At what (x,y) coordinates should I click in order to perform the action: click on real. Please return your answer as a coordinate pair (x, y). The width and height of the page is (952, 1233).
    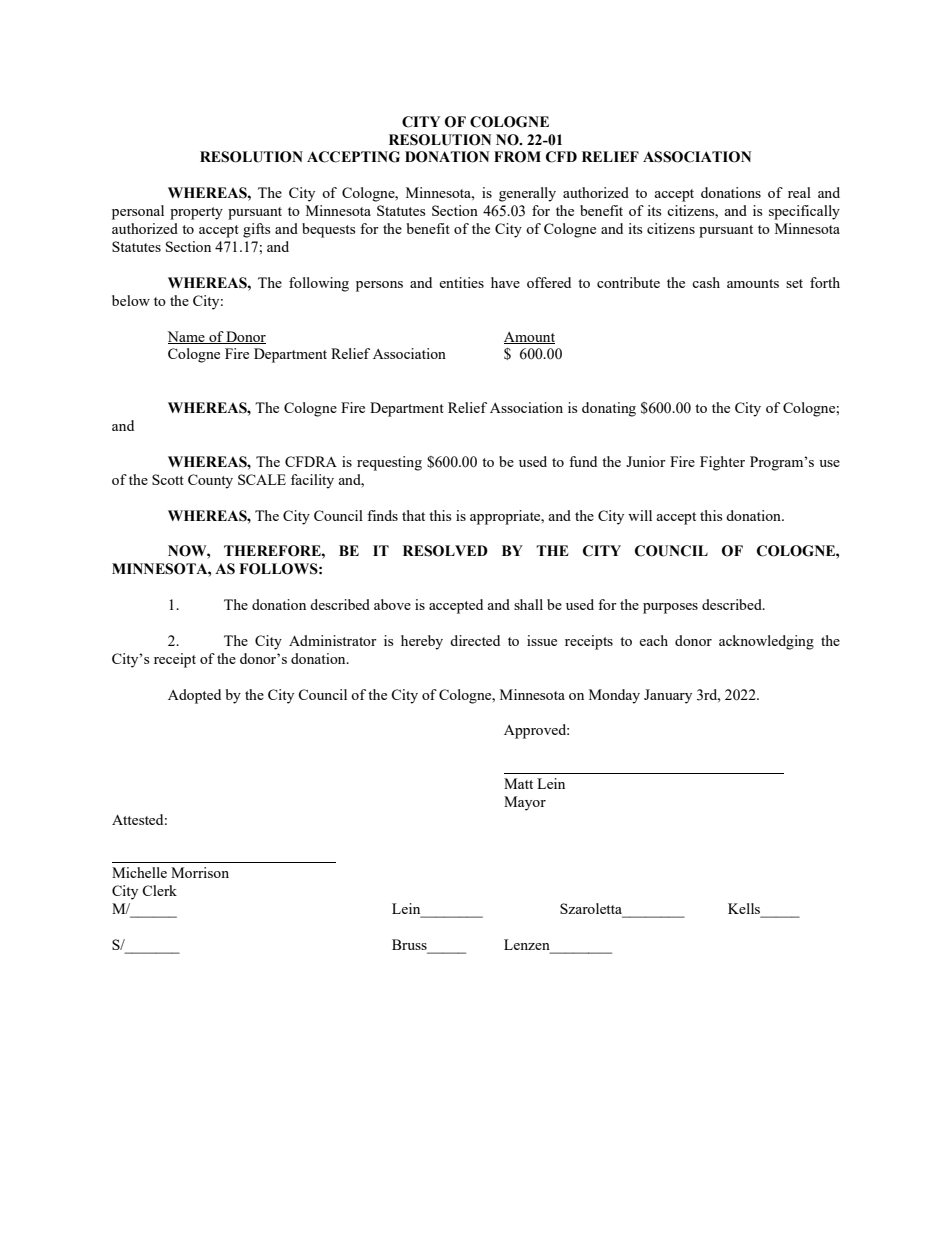
    Looking at the image, I should click on (799, 192).
